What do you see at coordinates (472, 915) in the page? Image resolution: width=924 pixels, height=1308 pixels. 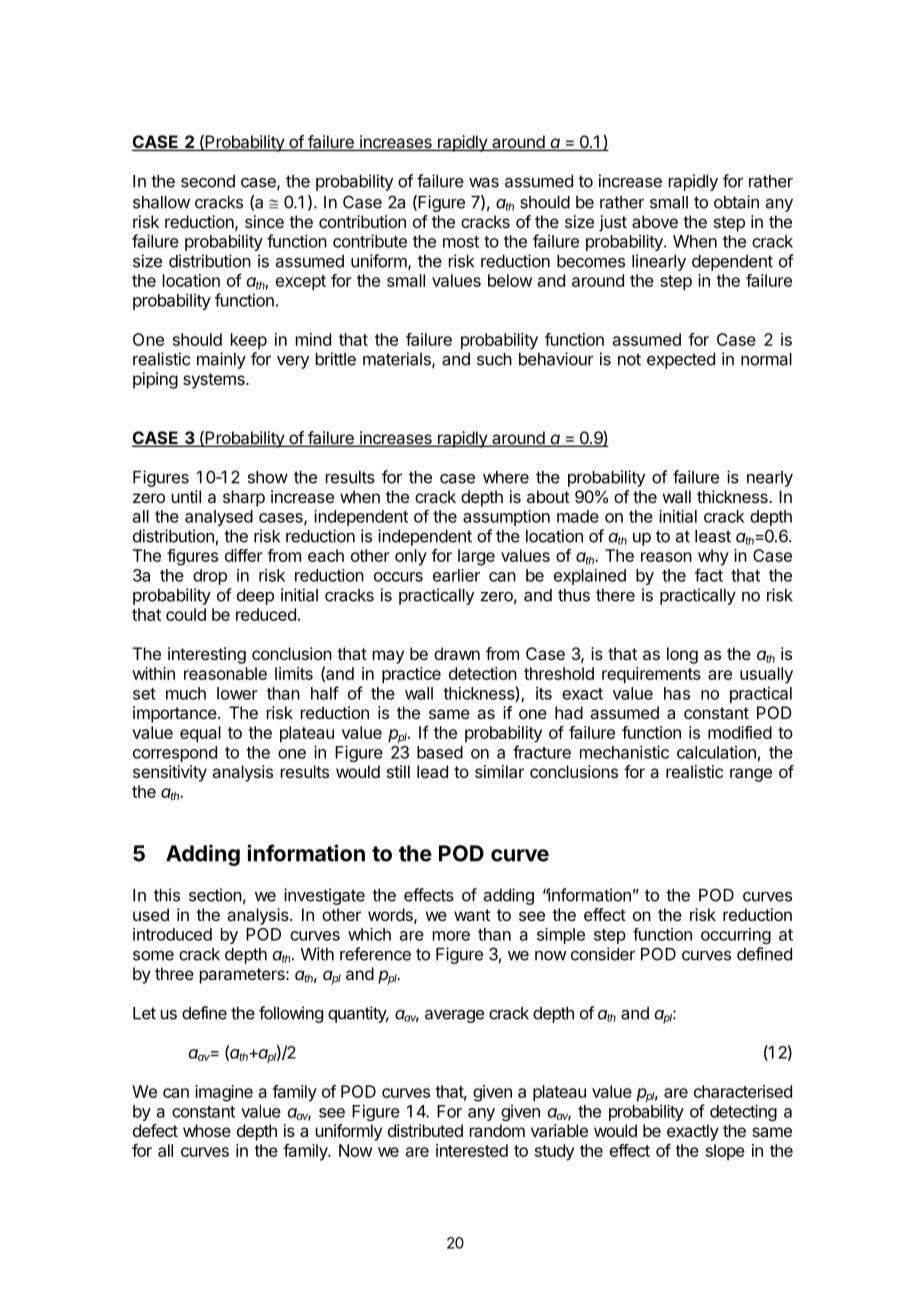 I see `want` at bounding box center [472, 915].
